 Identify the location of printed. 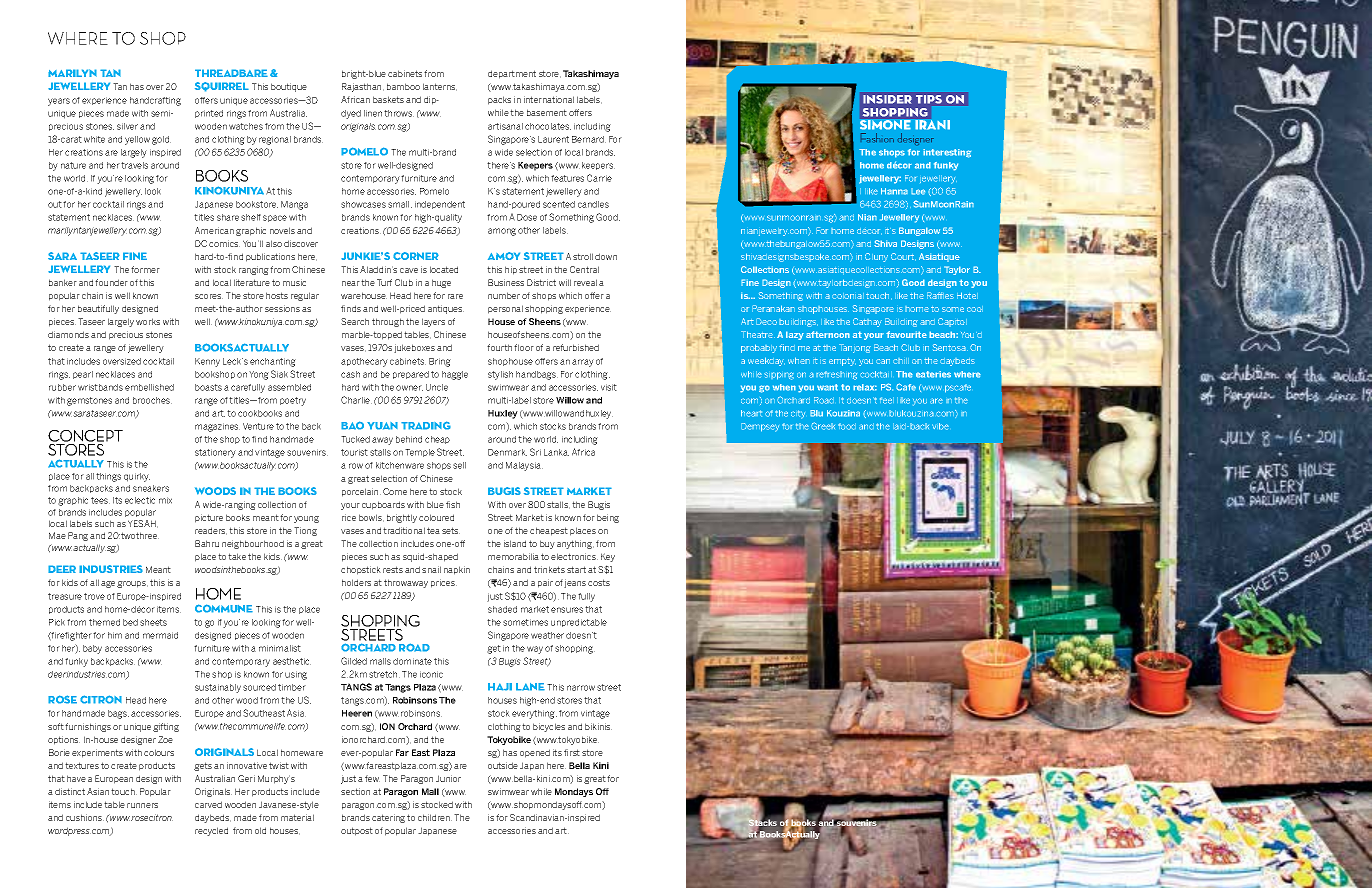
(209, 114).
